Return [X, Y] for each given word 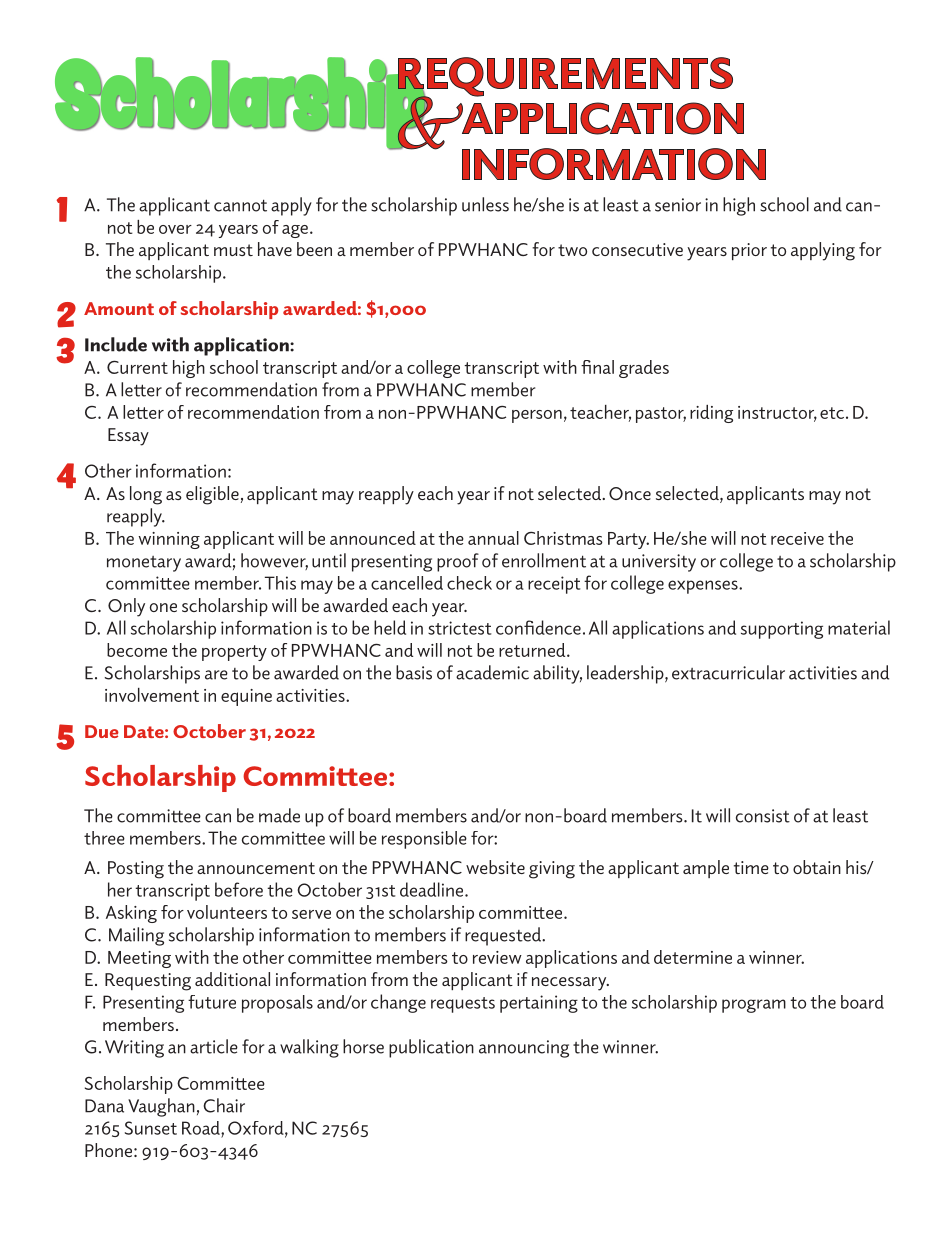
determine [693, 957]
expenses [704, 587]
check [469, 583]
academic [492, 672]
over [175, 229]
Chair [224, 1105]
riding [711, 414]
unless [485, 204]
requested [504, 936]
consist [763, 816]
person [537, 416]
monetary [144, 564]
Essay [128, 437]
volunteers [227, 912]
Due [102, 731]
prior [749, 251]
